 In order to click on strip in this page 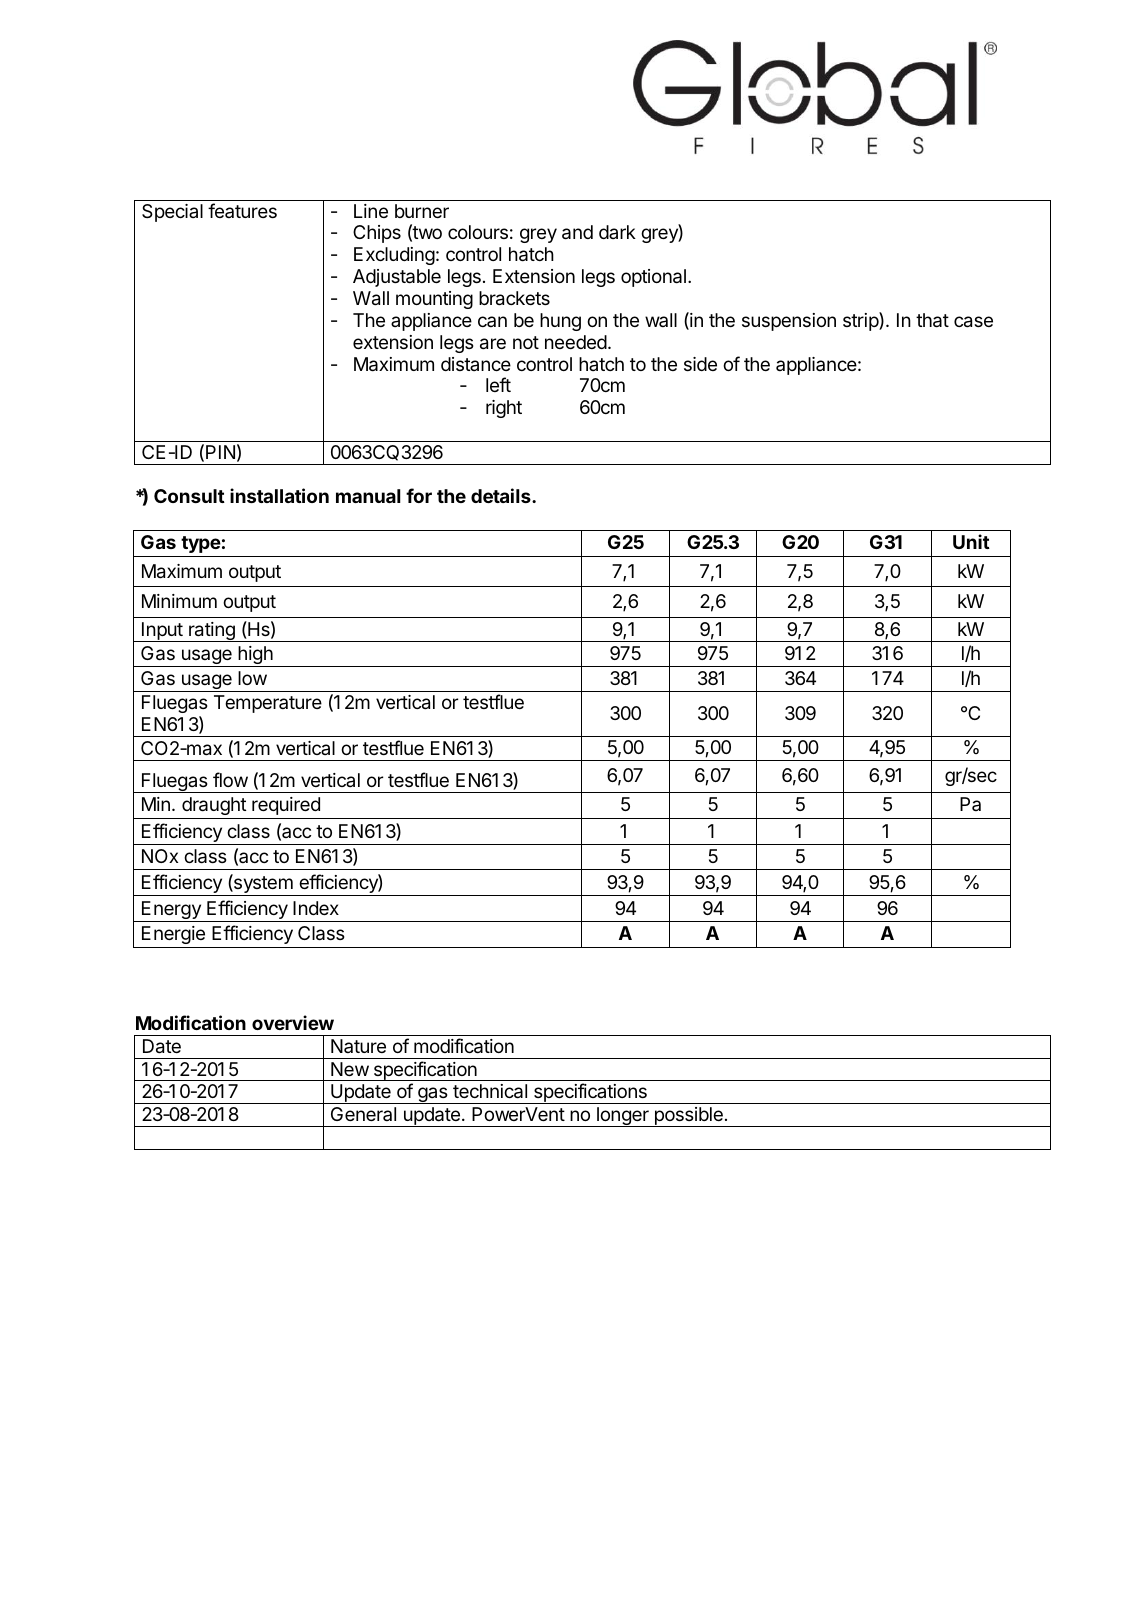, I will do `click(861, 321)`.
